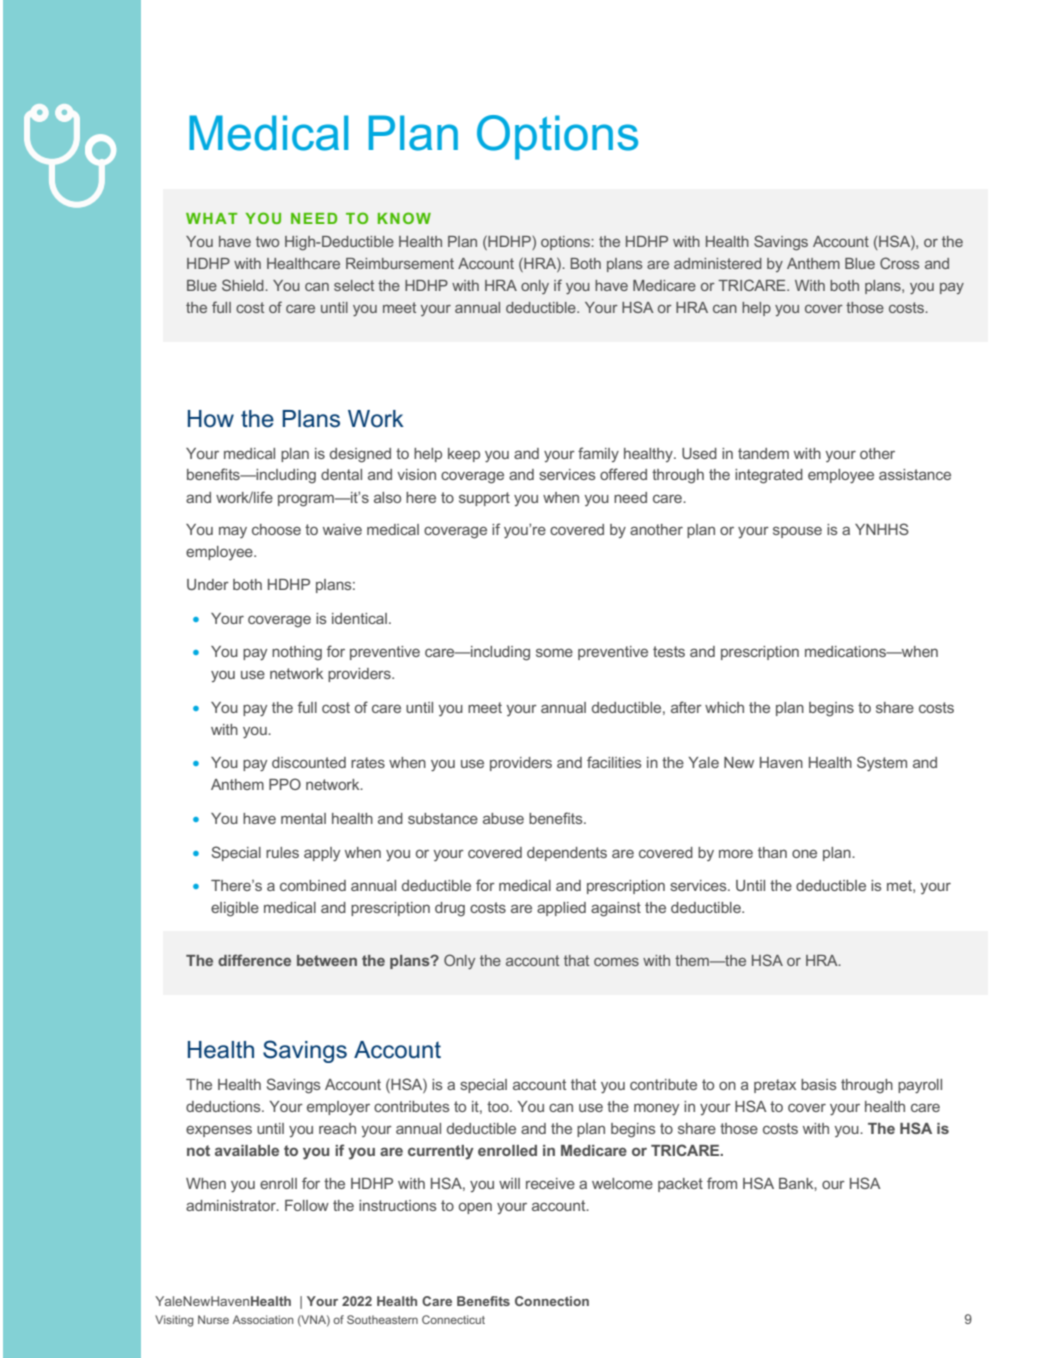  I want to click on System, so click(882, 763).
